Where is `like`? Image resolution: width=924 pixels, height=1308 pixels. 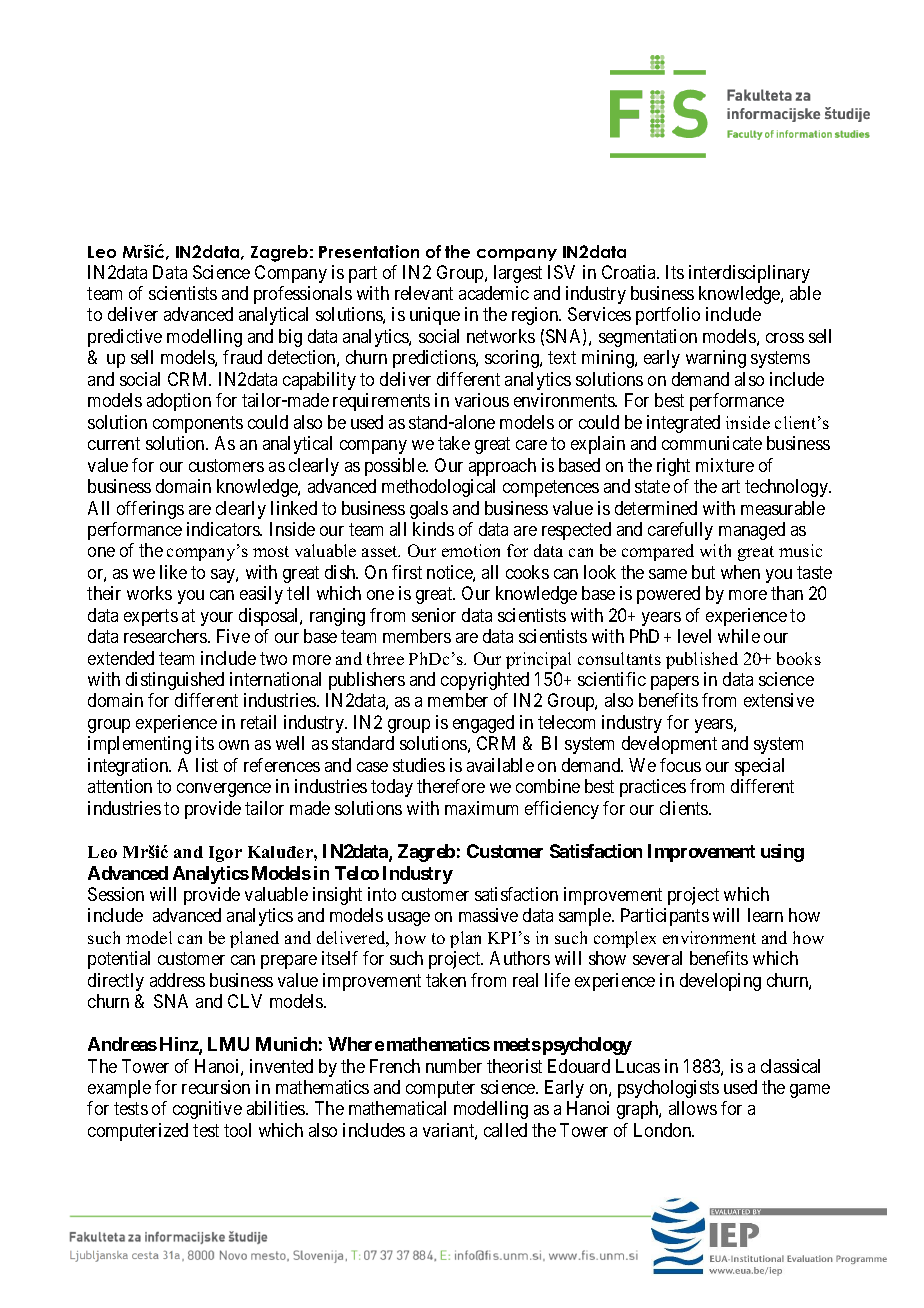 like is located at coordinates (173, 572).
